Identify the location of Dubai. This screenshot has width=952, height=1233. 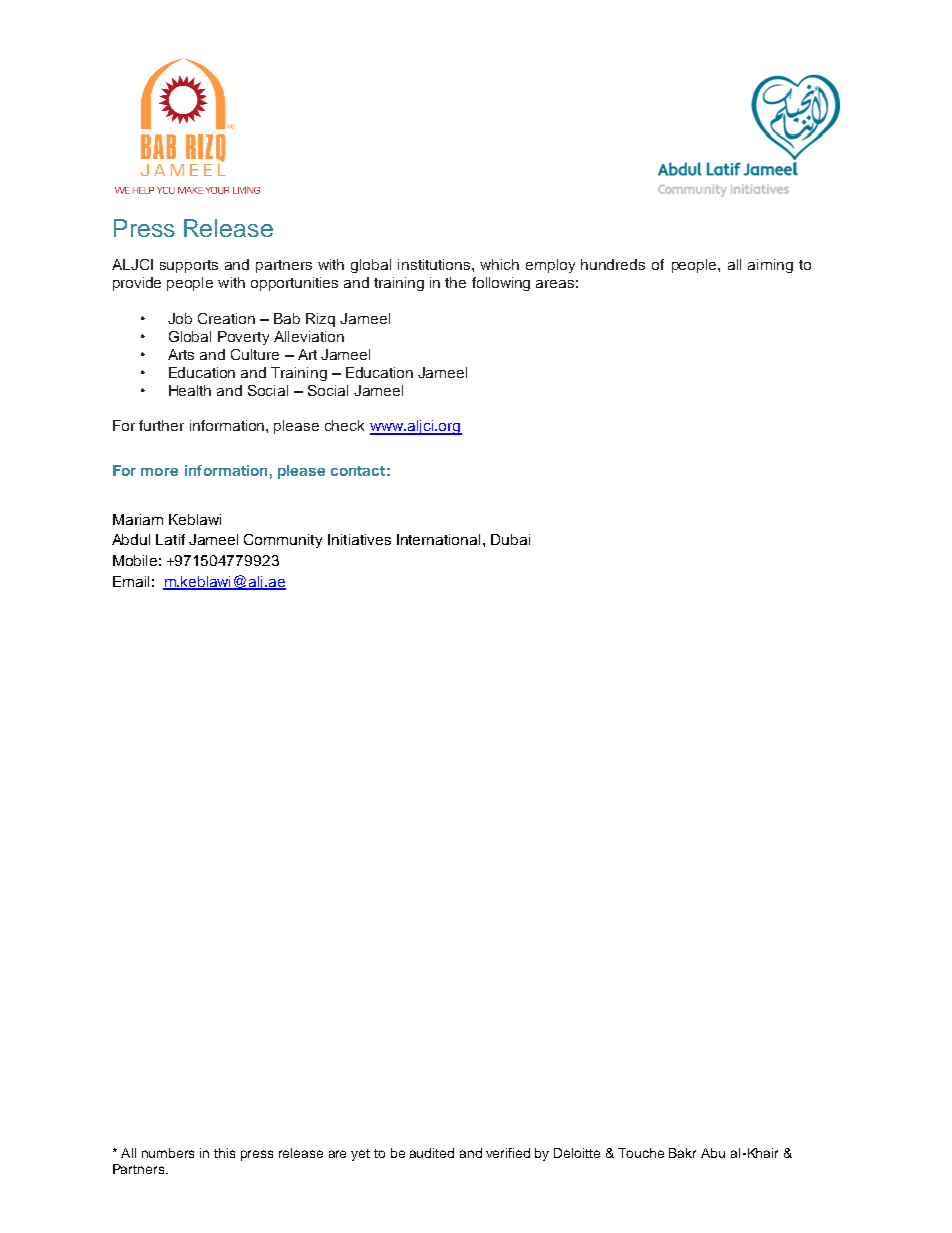
(510, 539).
